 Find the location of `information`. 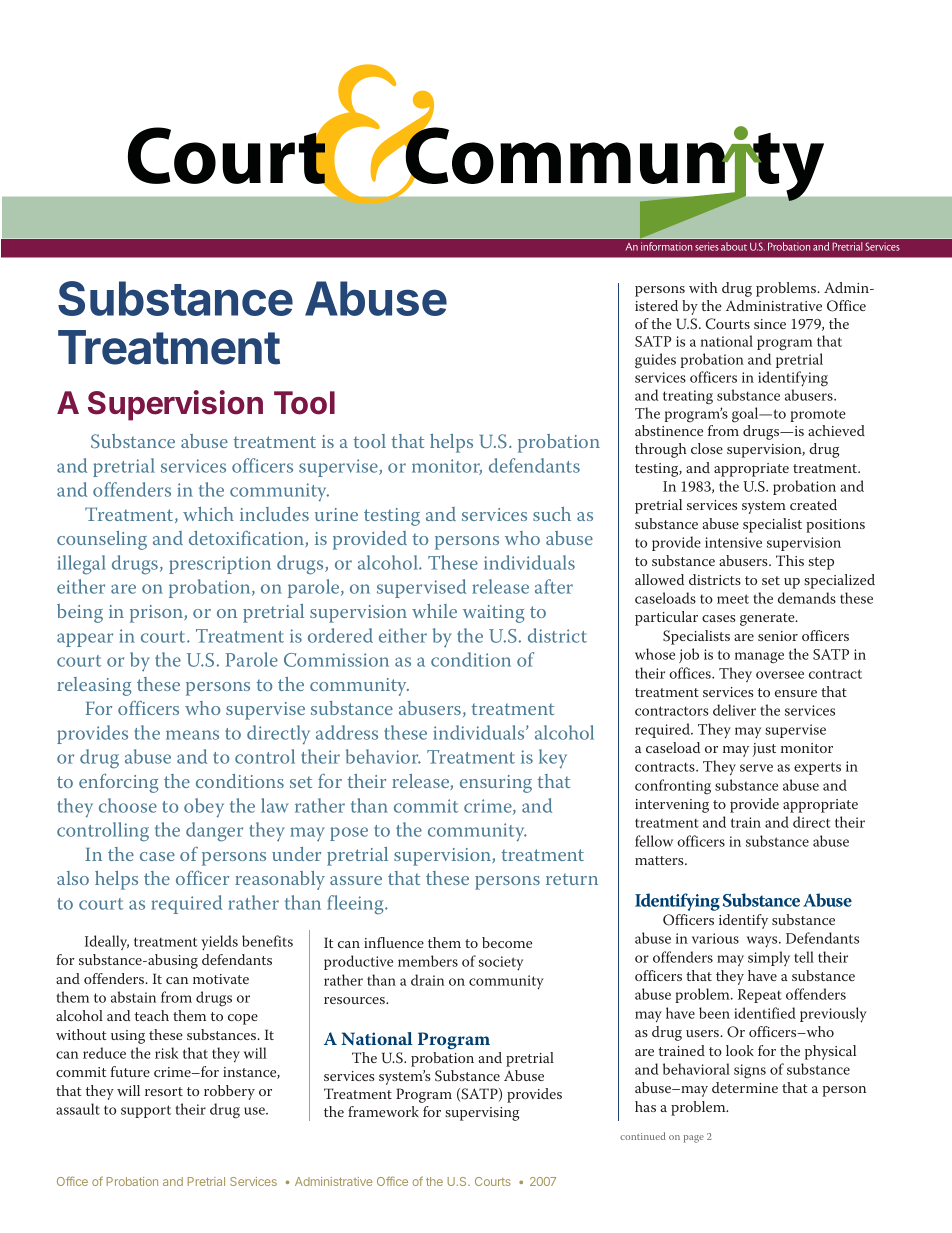

information is located at coordinates (666, 246).
